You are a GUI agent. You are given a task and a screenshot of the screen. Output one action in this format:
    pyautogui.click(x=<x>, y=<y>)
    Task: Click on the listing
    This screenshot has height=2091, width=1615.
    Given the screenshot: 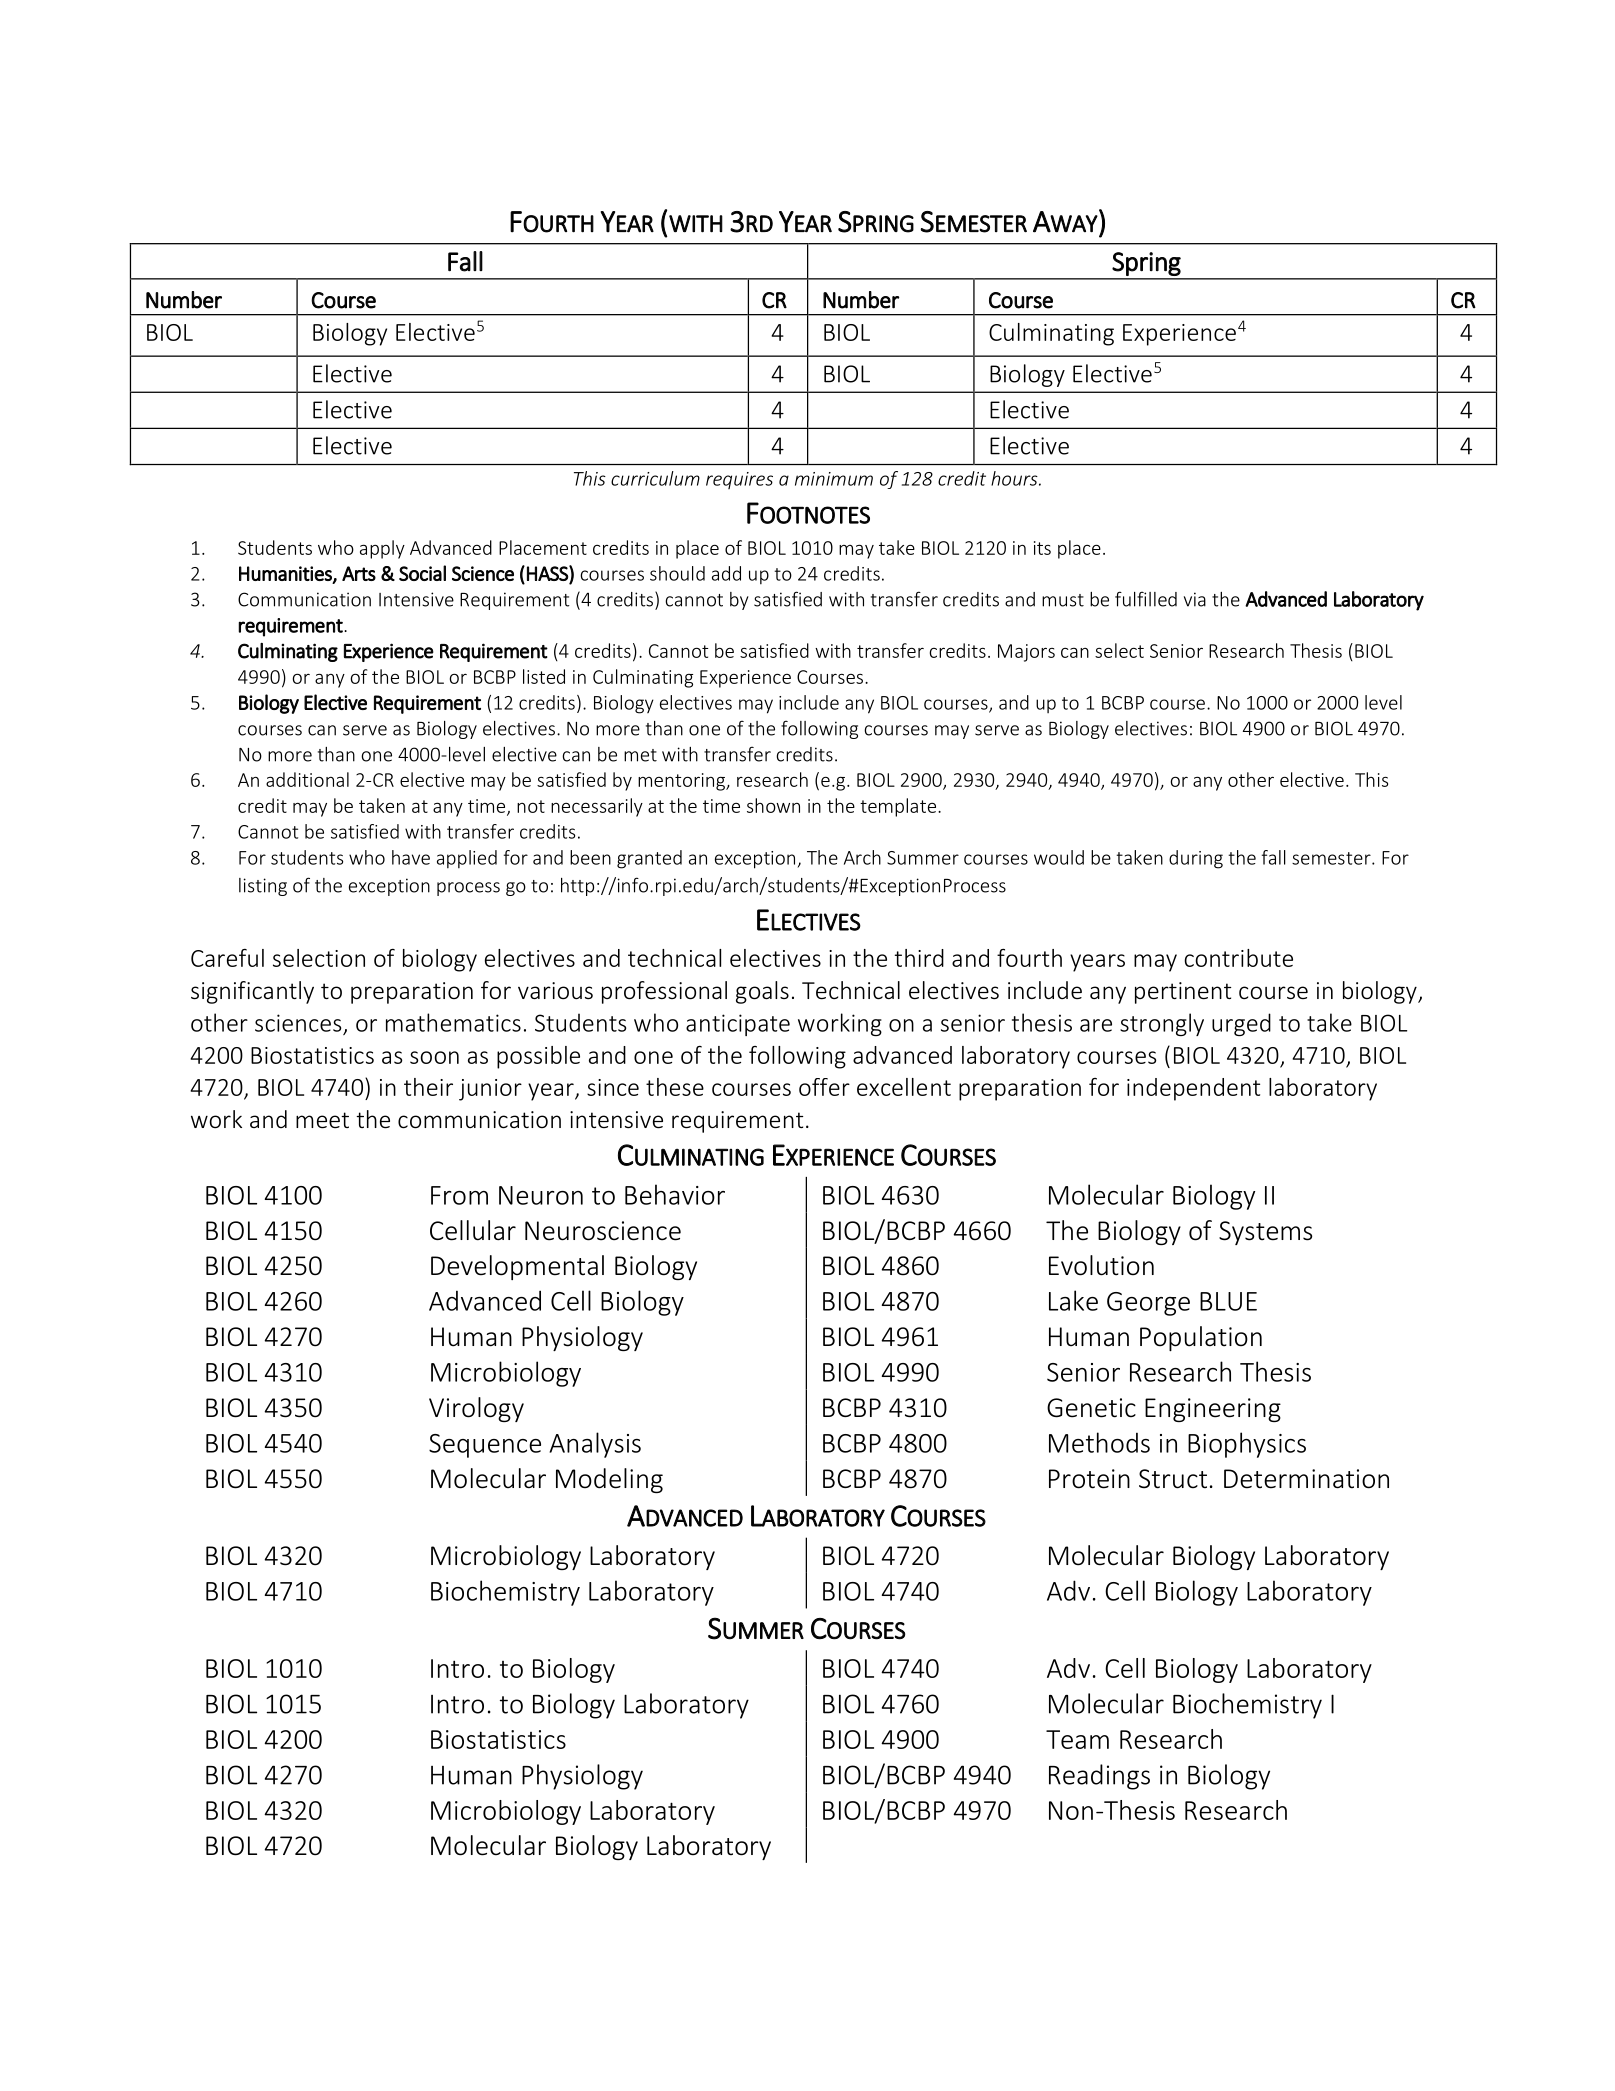 What is the action you would take?
    pyautogui.click(x=263, y=887)
